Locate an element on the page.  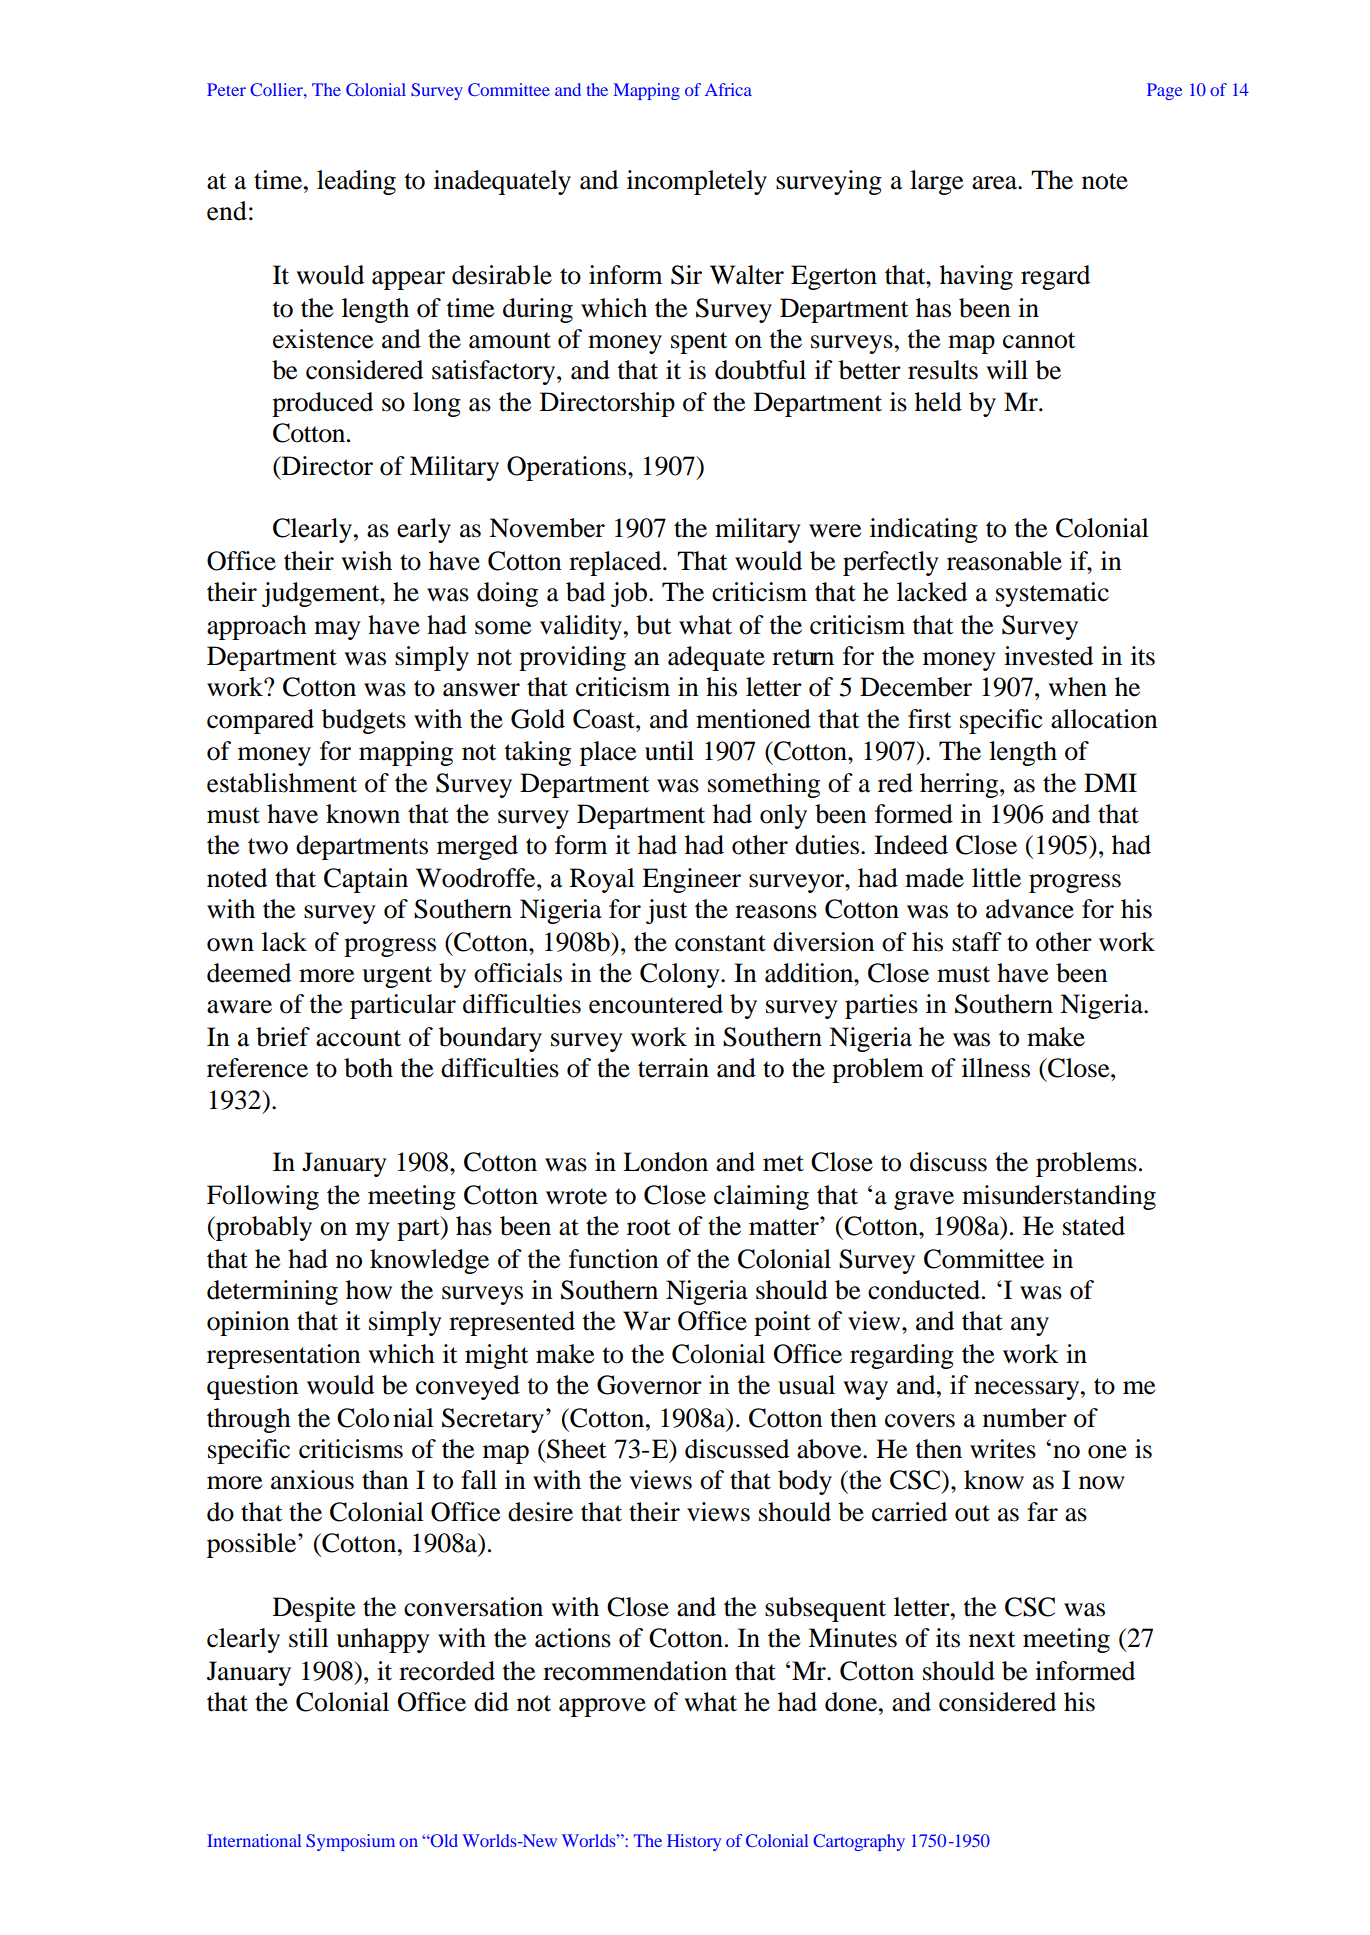
leading is located at coordinates (356, 182).
